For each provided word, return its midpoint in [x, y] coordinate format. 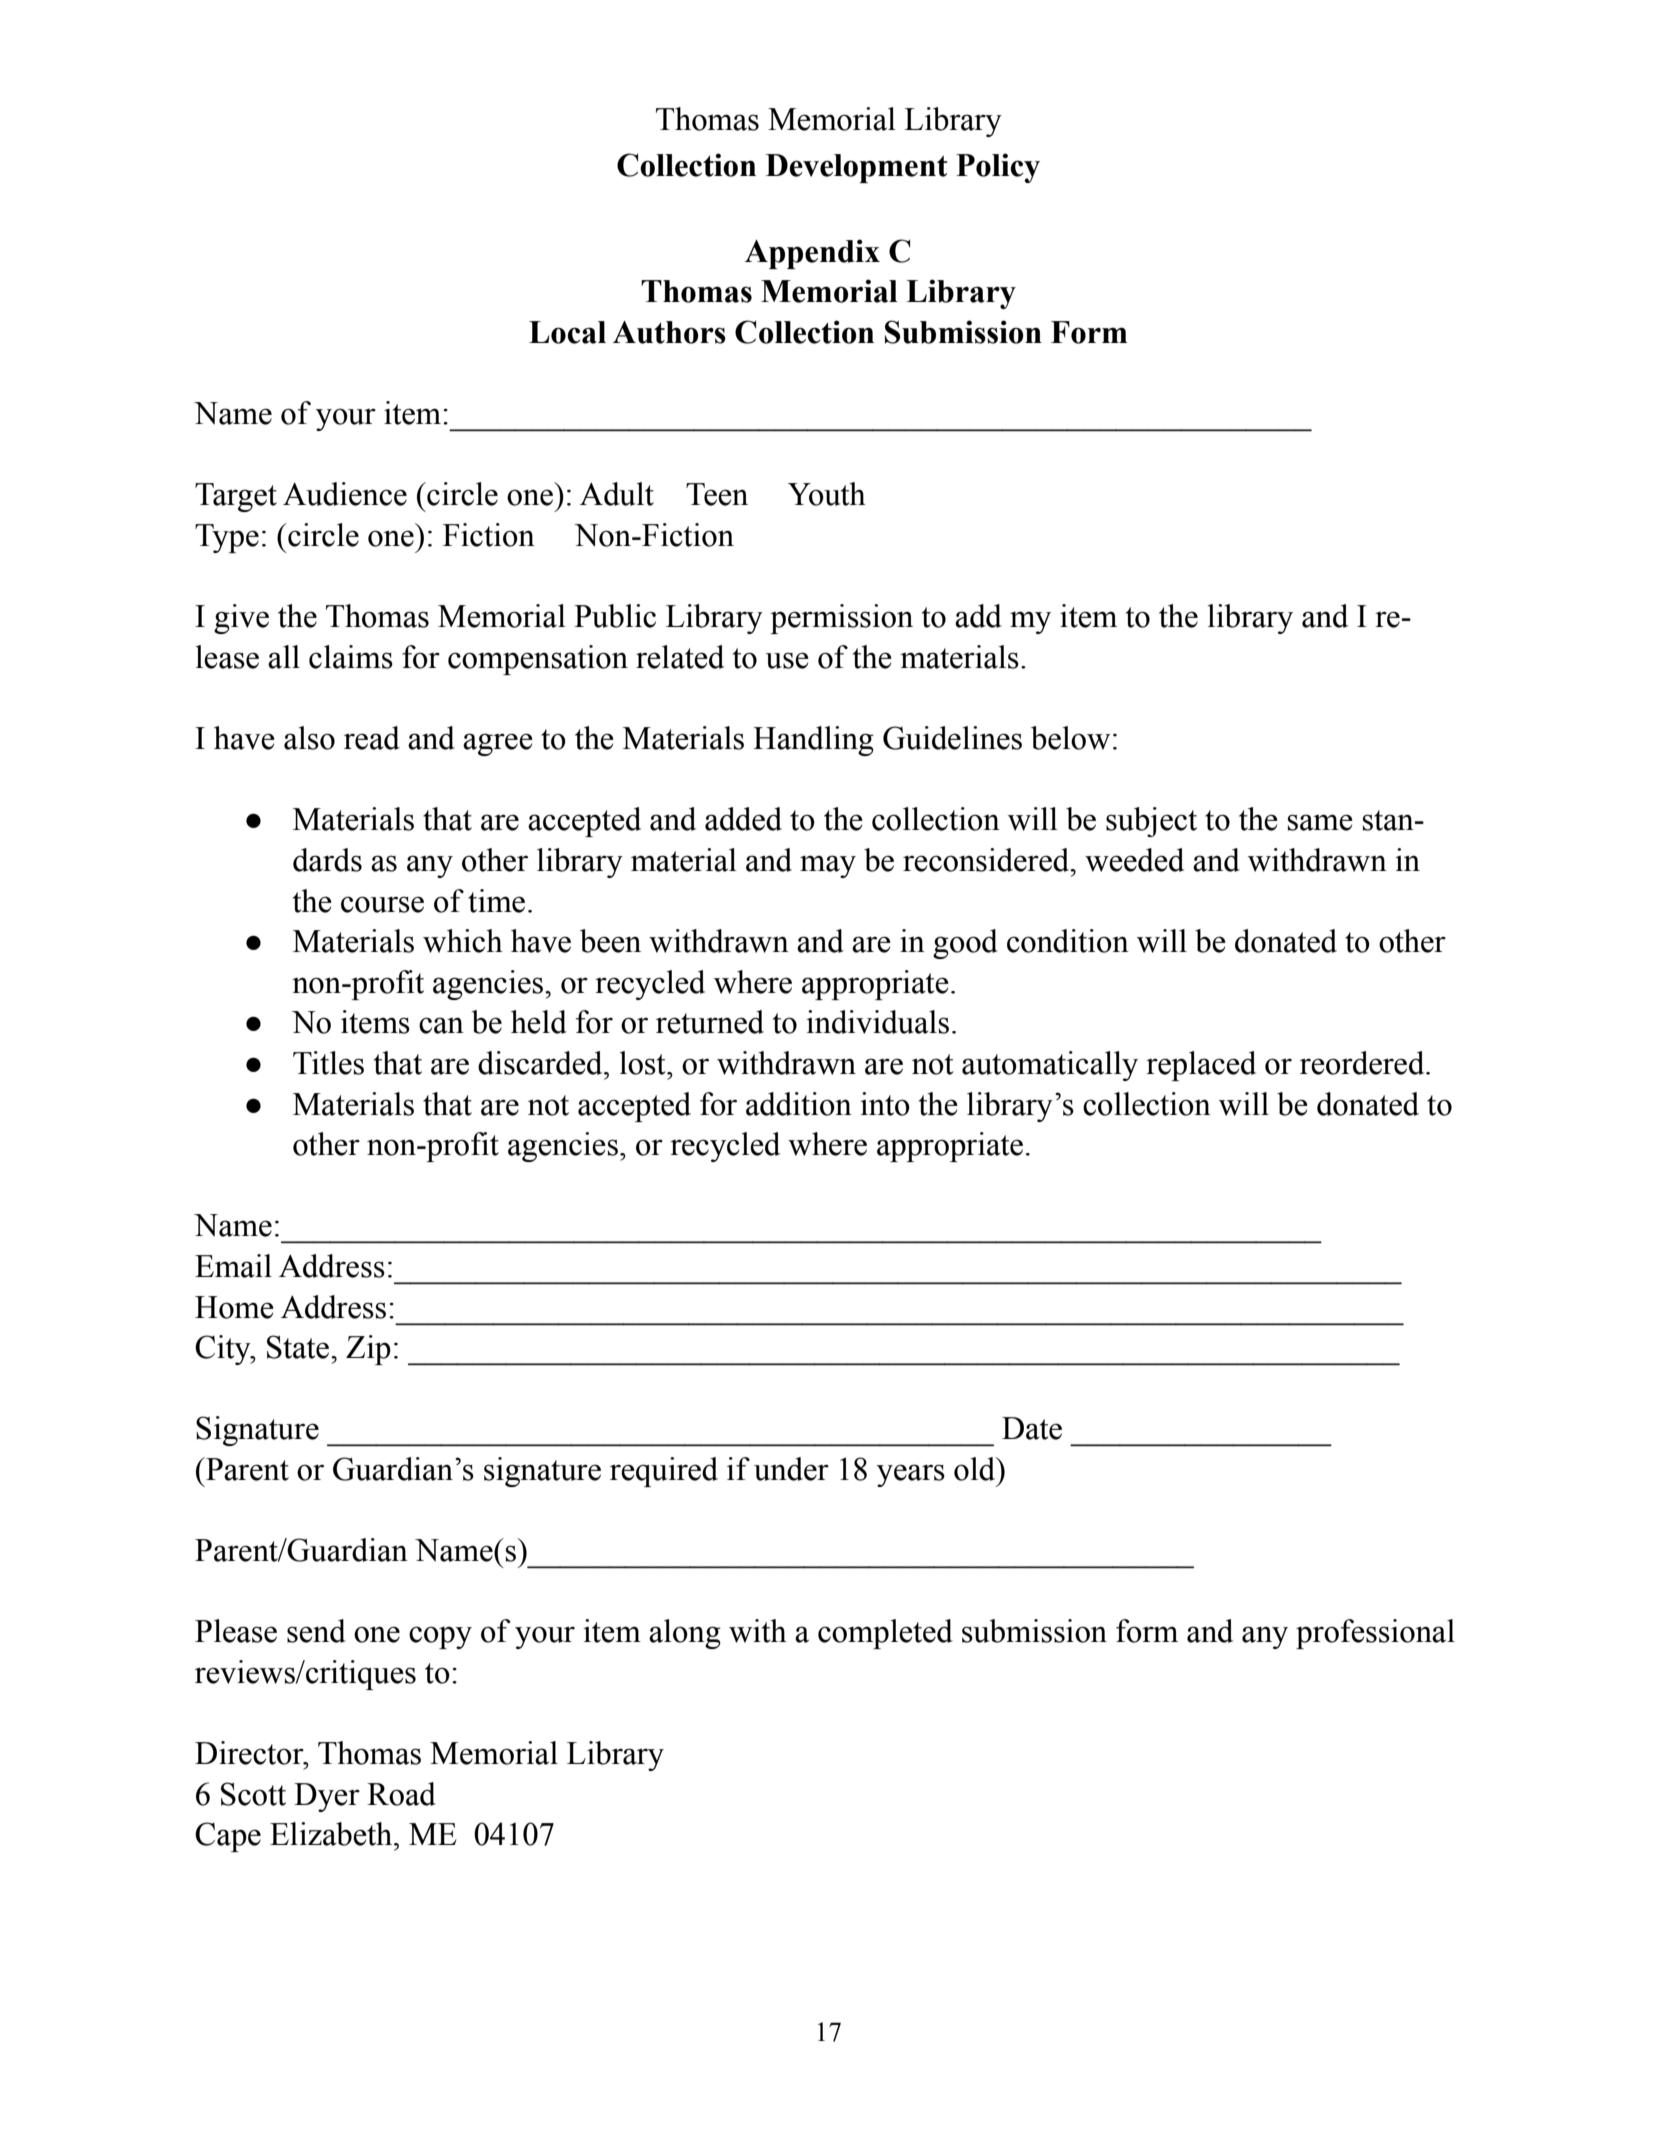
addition [799, 1104]
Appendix [812, 254]
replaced [1201, 1066]
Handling [813, 741]
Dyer [327, 1797]
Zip [368, 1350]
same [1320, 822]
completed [885, 1634]
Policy [998, 168]
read [372, 738]
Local [567, 332]
